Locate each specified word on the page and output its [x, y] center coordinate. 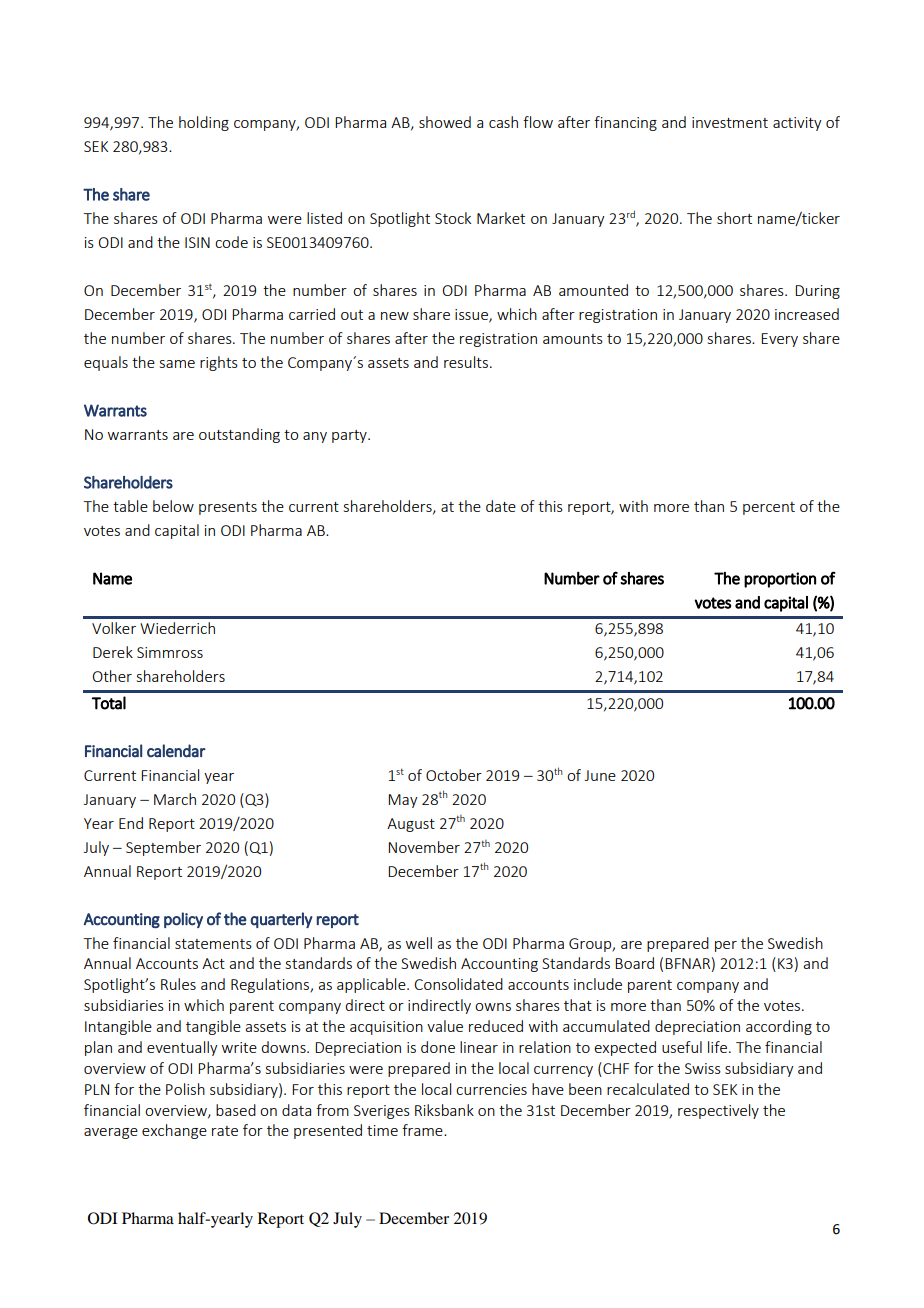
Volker [114, 628]
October [454, 775]
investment [730, 122]
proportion [780, 580]
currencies [491, 1089]
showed [445, 122]
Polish [185, 1089]
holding [204, 123]
